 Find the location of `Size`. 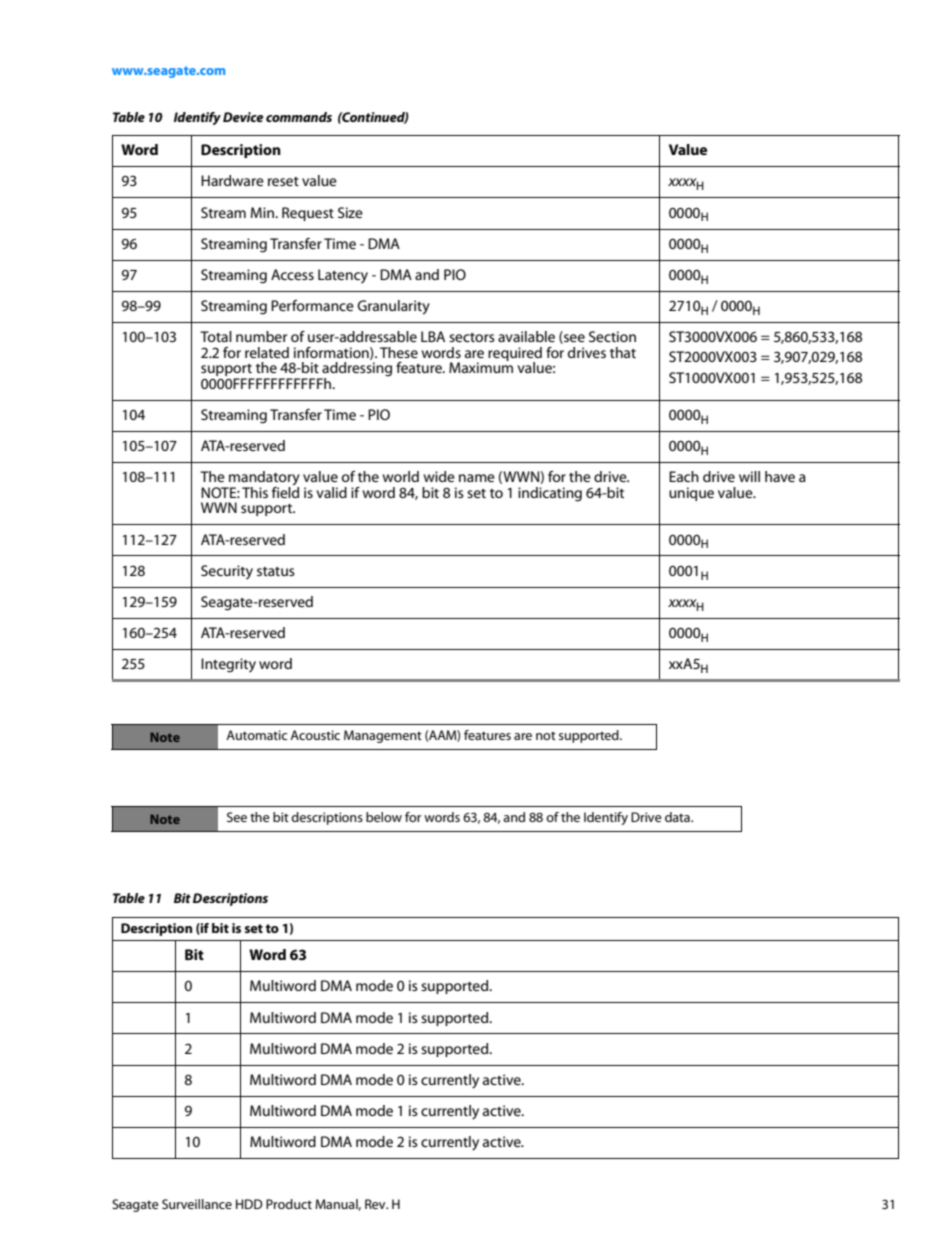

Size is located at coordinates (350, 212).
